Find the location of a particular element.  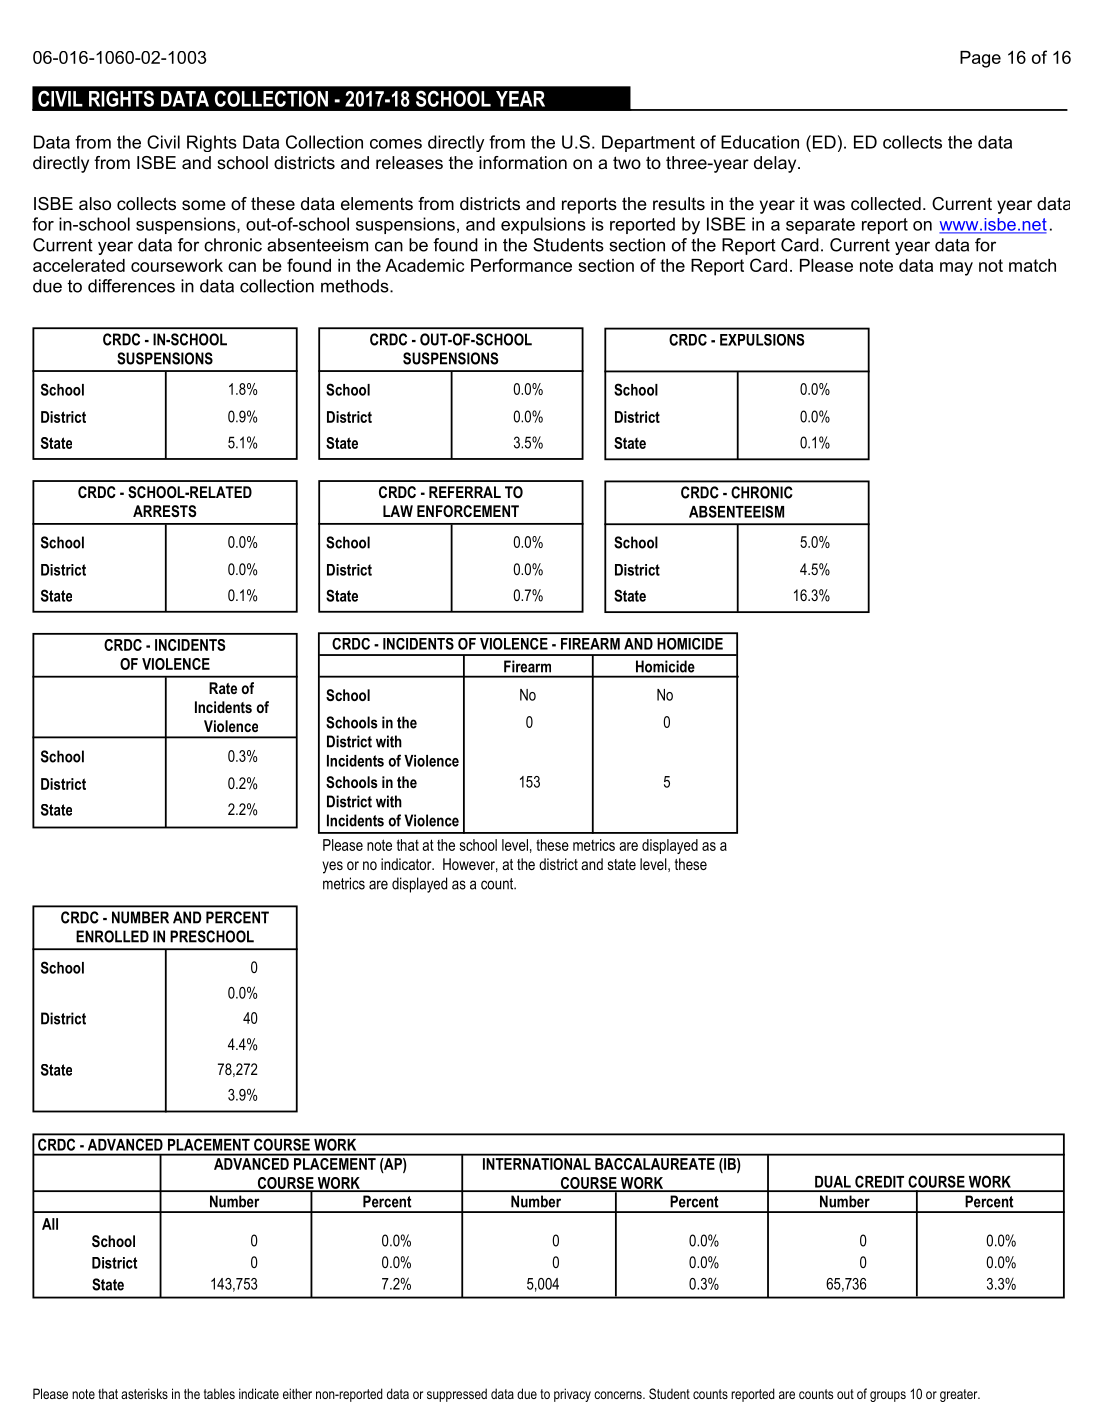

information is located at coordinates (523, 163).
